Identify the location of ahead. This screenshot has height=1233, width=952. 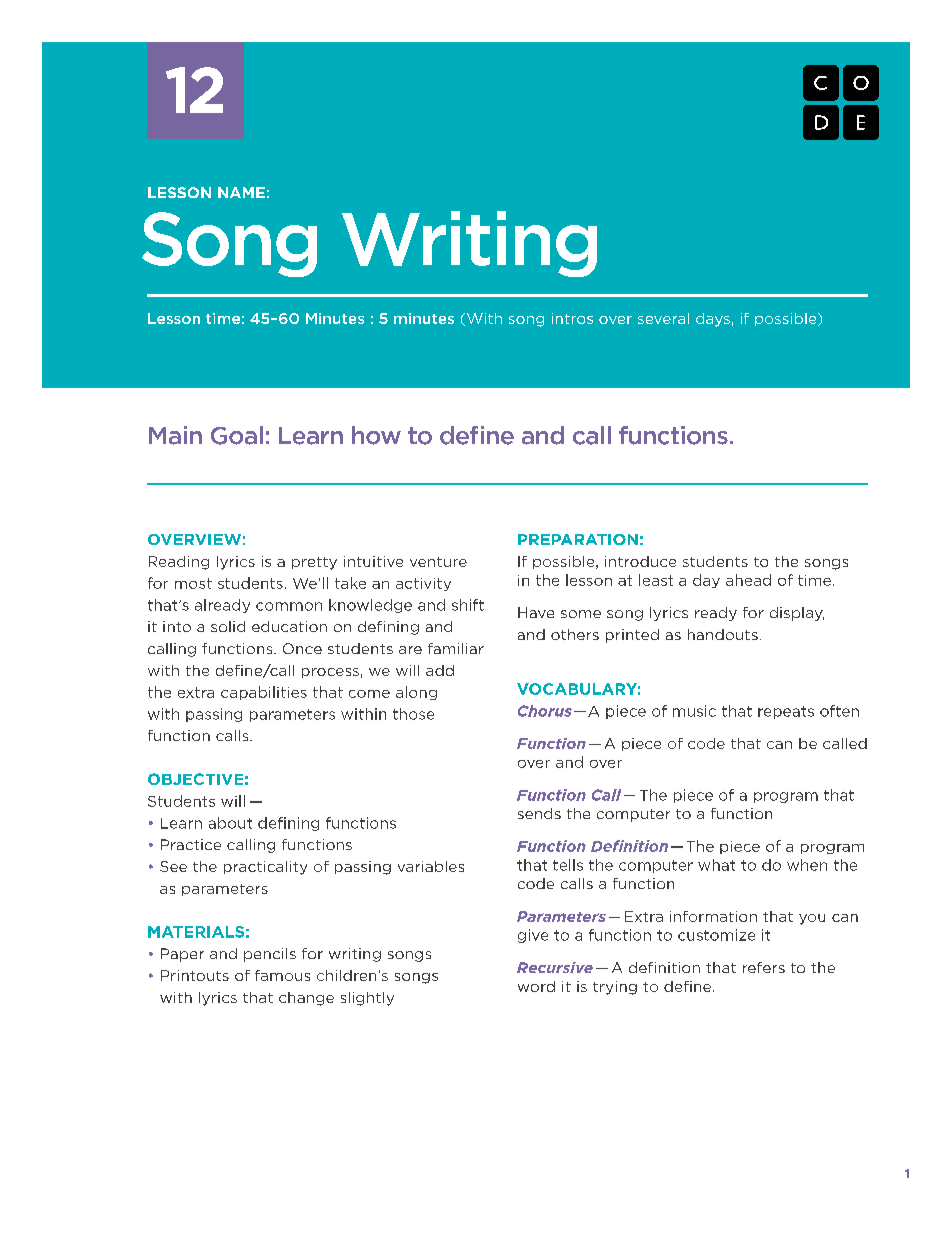
(748, 580).
